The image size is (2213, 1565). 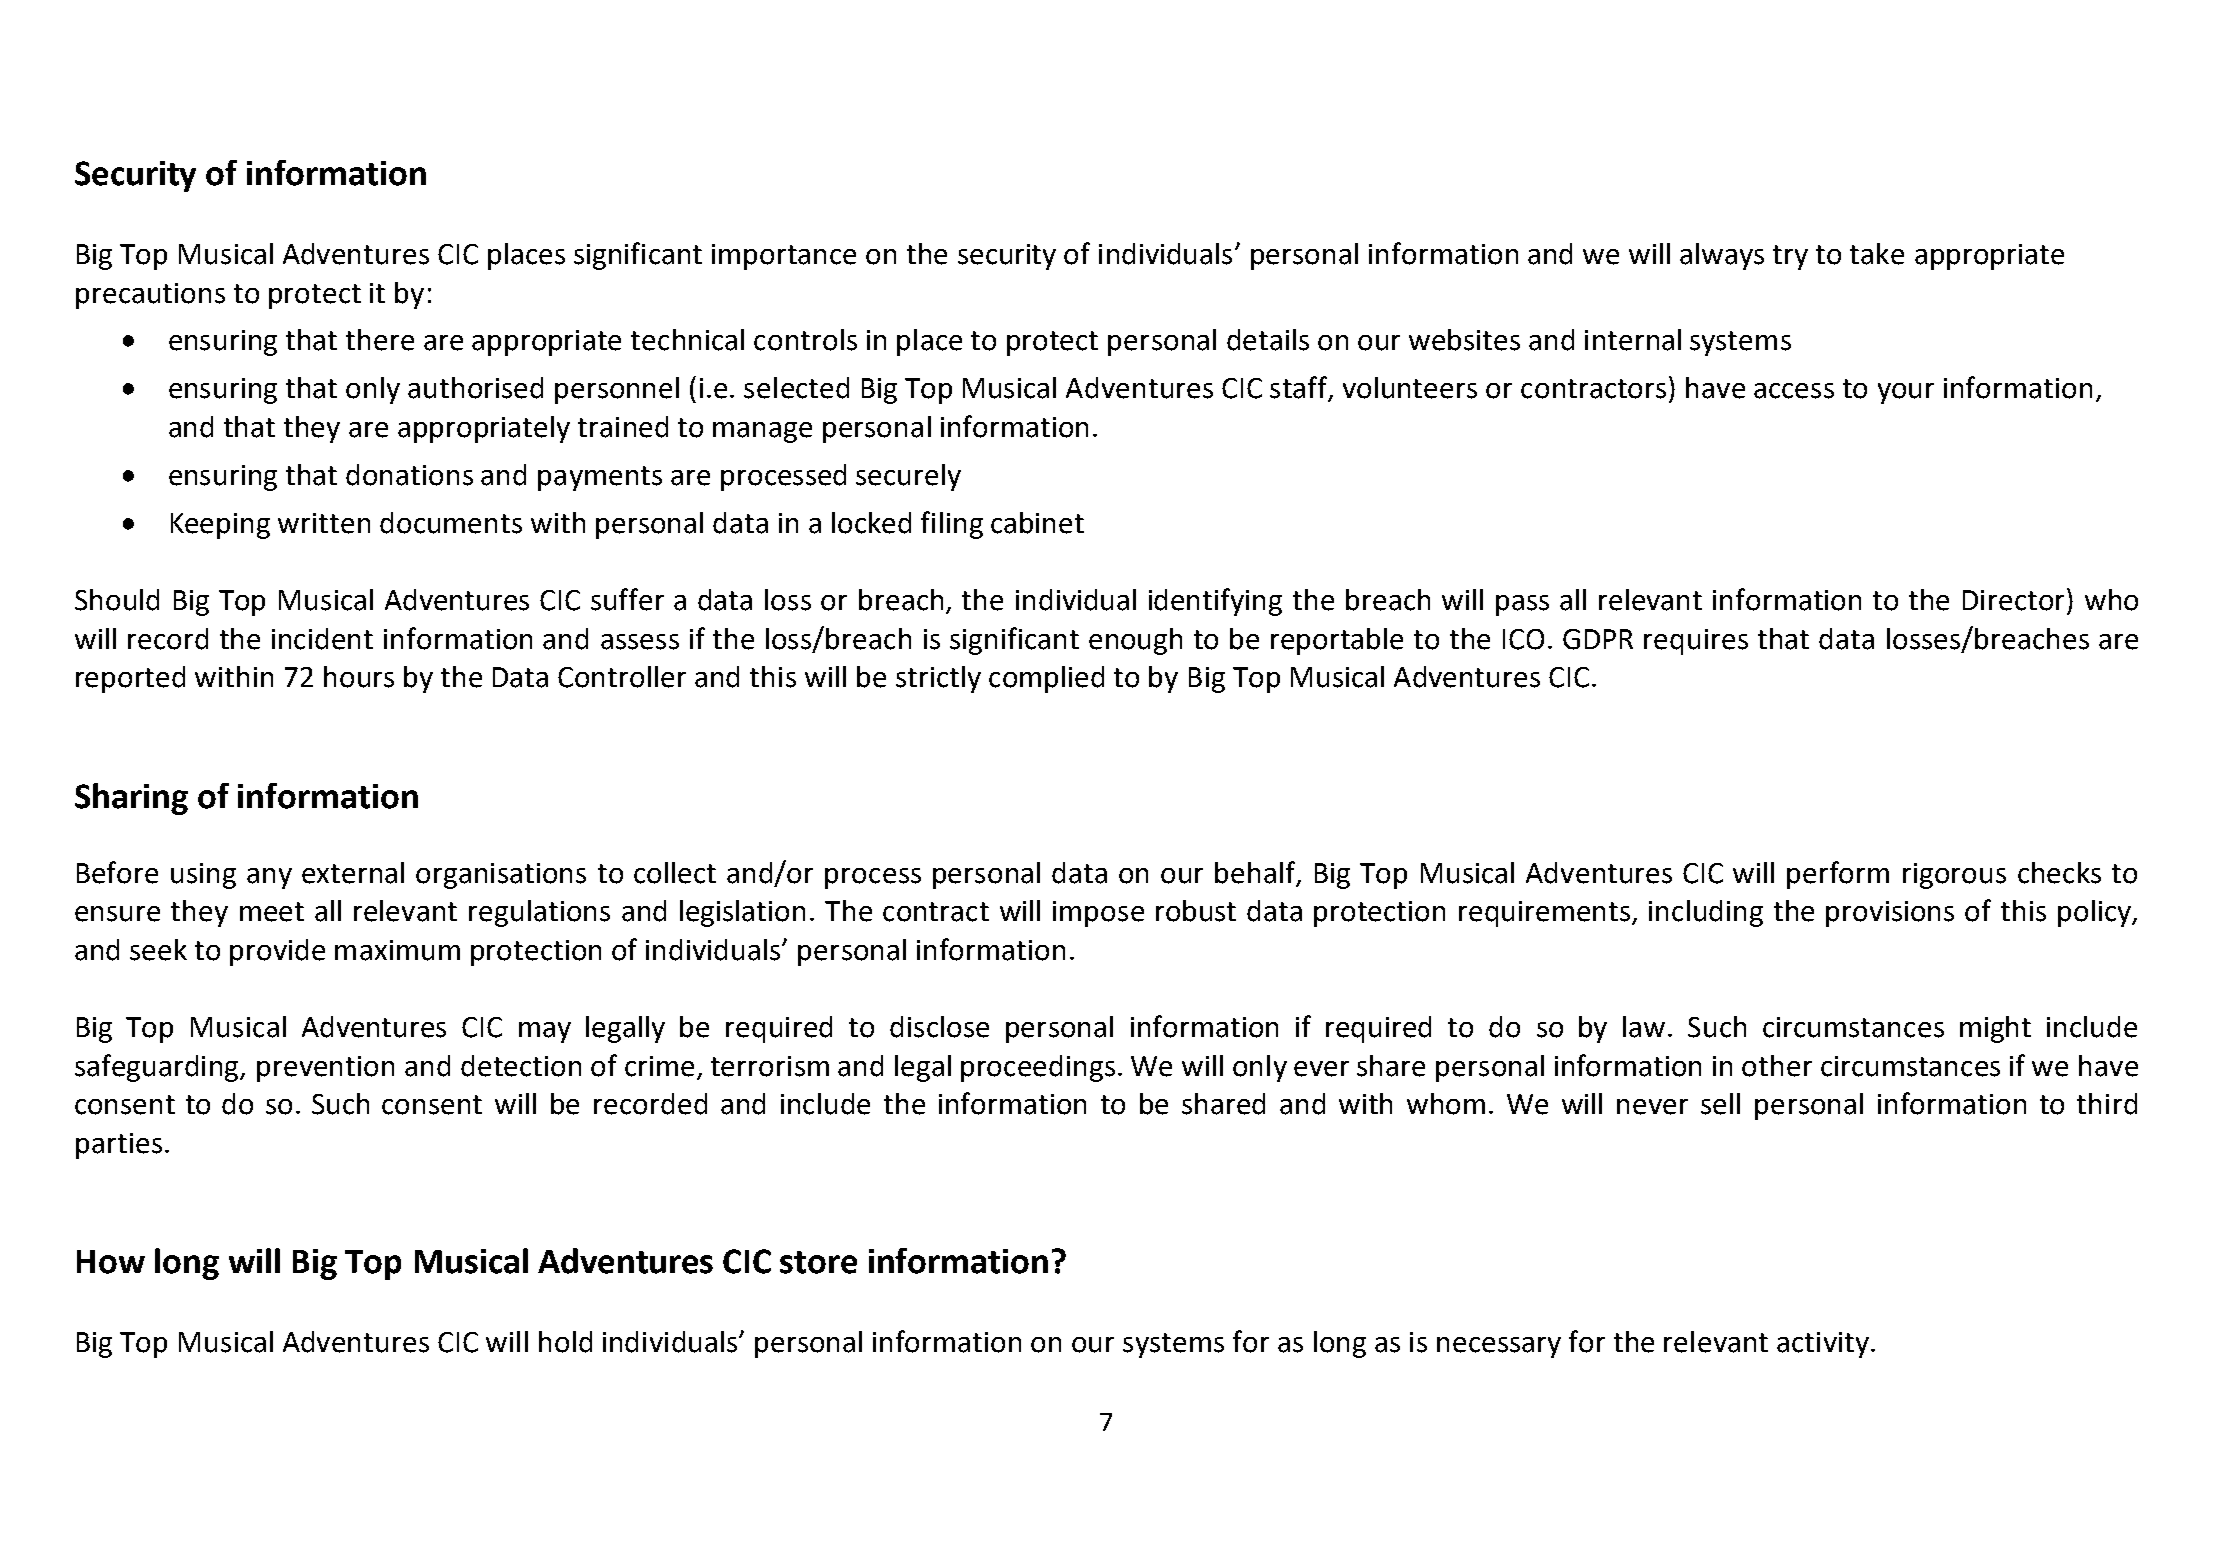 What do you see at coordinates (1877, 254) in the page?
I see `take` at bounding box center [1877, 254].
